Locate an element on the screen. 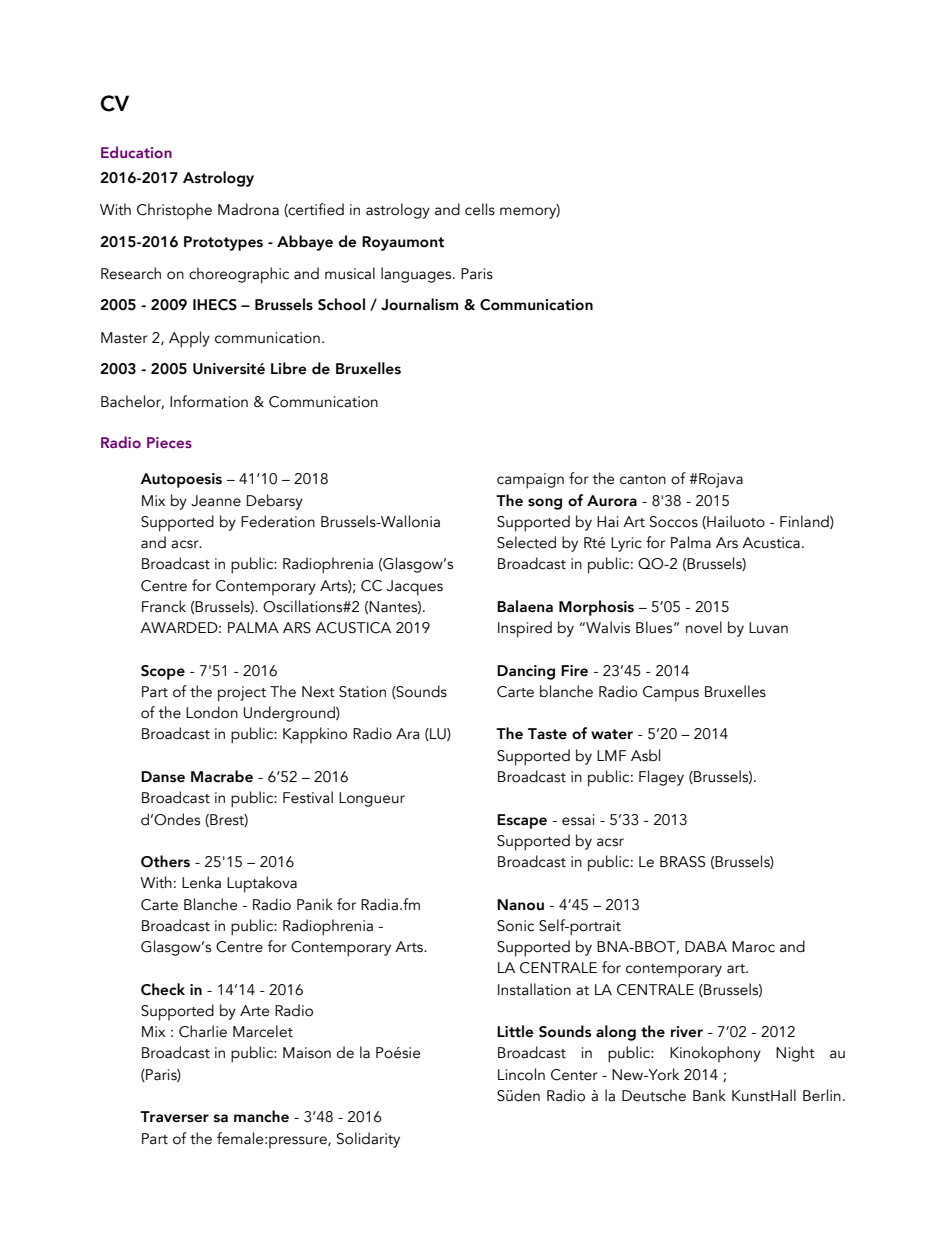 This screenshot has height=1233, width=952. Inspired is located at coordinates (525, 629).
